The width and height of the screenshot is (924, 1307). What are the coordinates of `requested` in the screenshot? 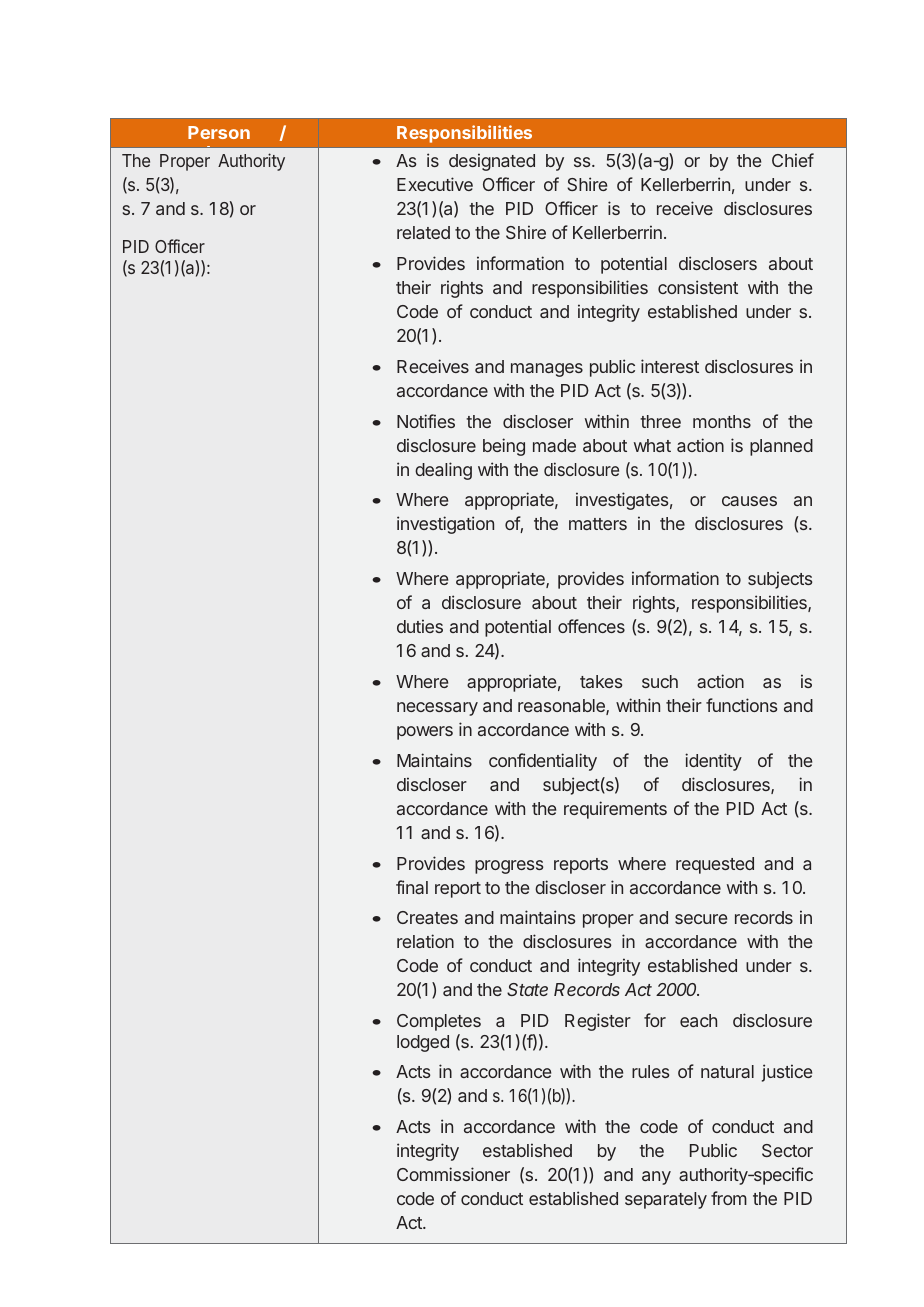 It's located at (715, 865).
